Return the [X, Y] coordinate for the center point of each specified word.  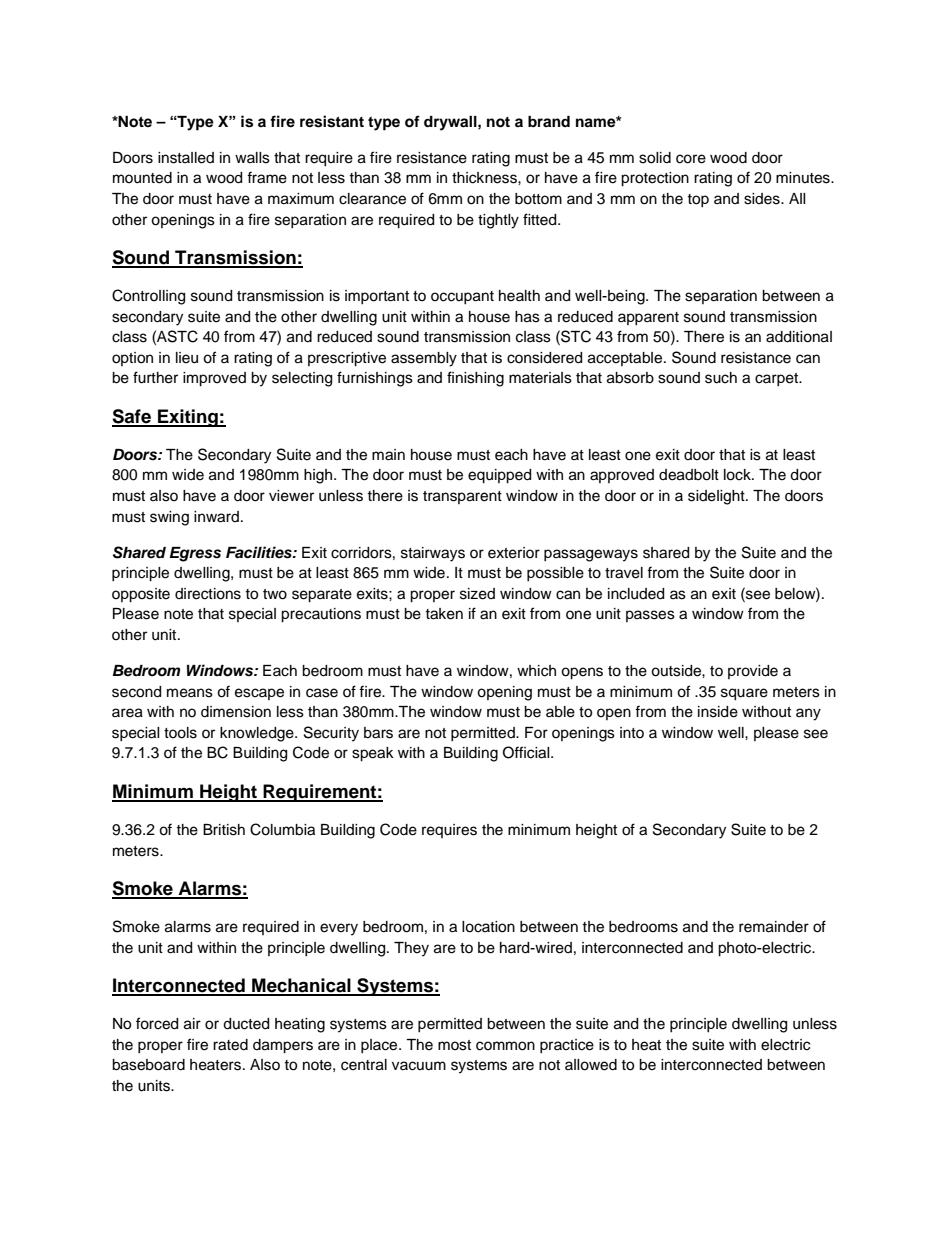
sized [477, 594]
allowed [591, 1065]
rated [230, 1045]
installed [186, 158]
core [691, 159]
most [454, 1045]
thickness [485, 178]
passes [650, 616]
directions [208, 594]
